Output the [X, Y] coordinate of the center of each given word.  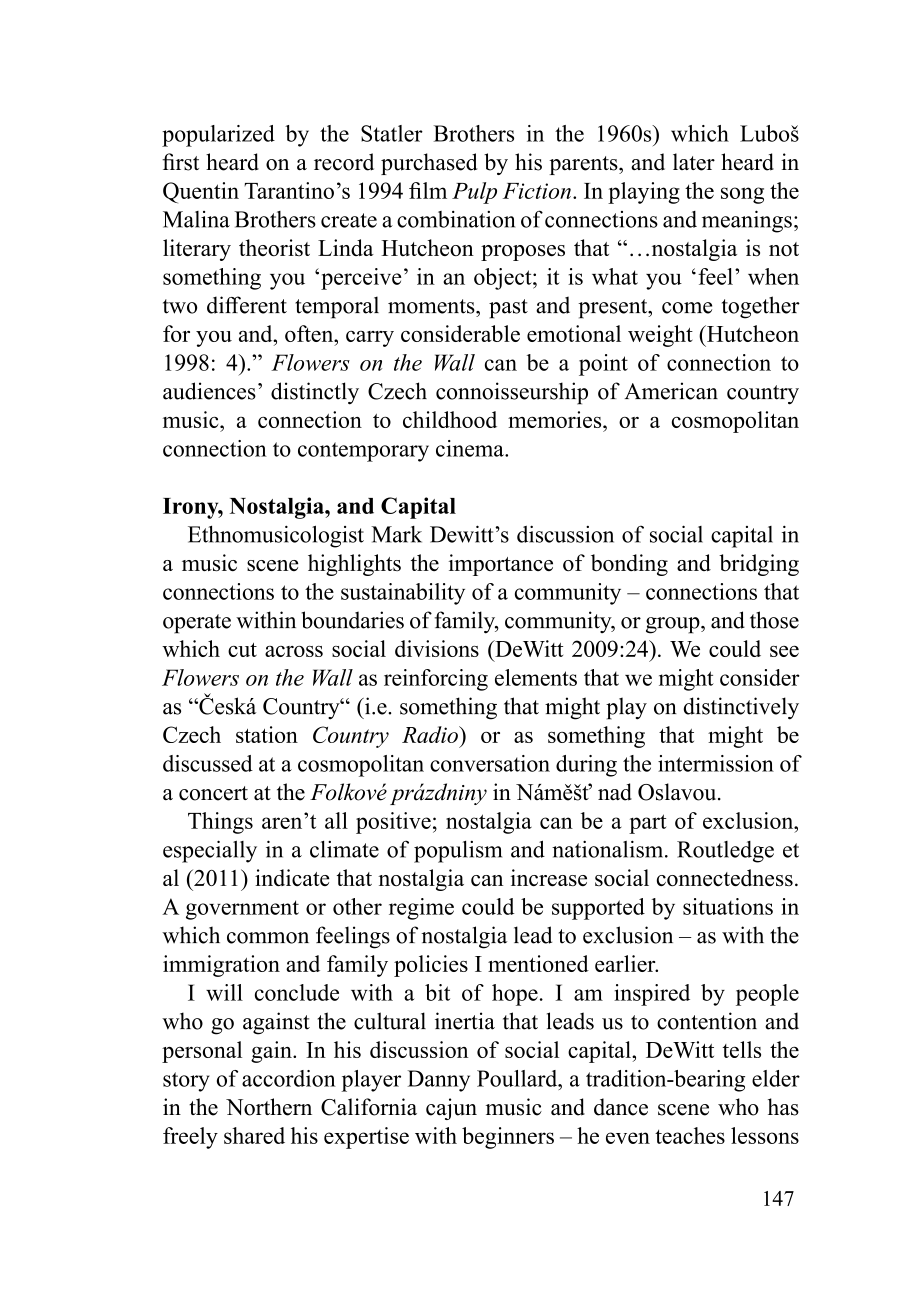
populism [458, 852]
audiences [209, 391]
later [694, 162]
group [674, 625]
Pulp [474, 193]
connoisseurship [512, 393]
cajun [451, 1109]
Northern [269, 1107]
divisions [437, 648]
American [671, 391]
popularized [218, 136]
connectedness [725, 877]
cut [242, 650]
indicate [292, 877]
